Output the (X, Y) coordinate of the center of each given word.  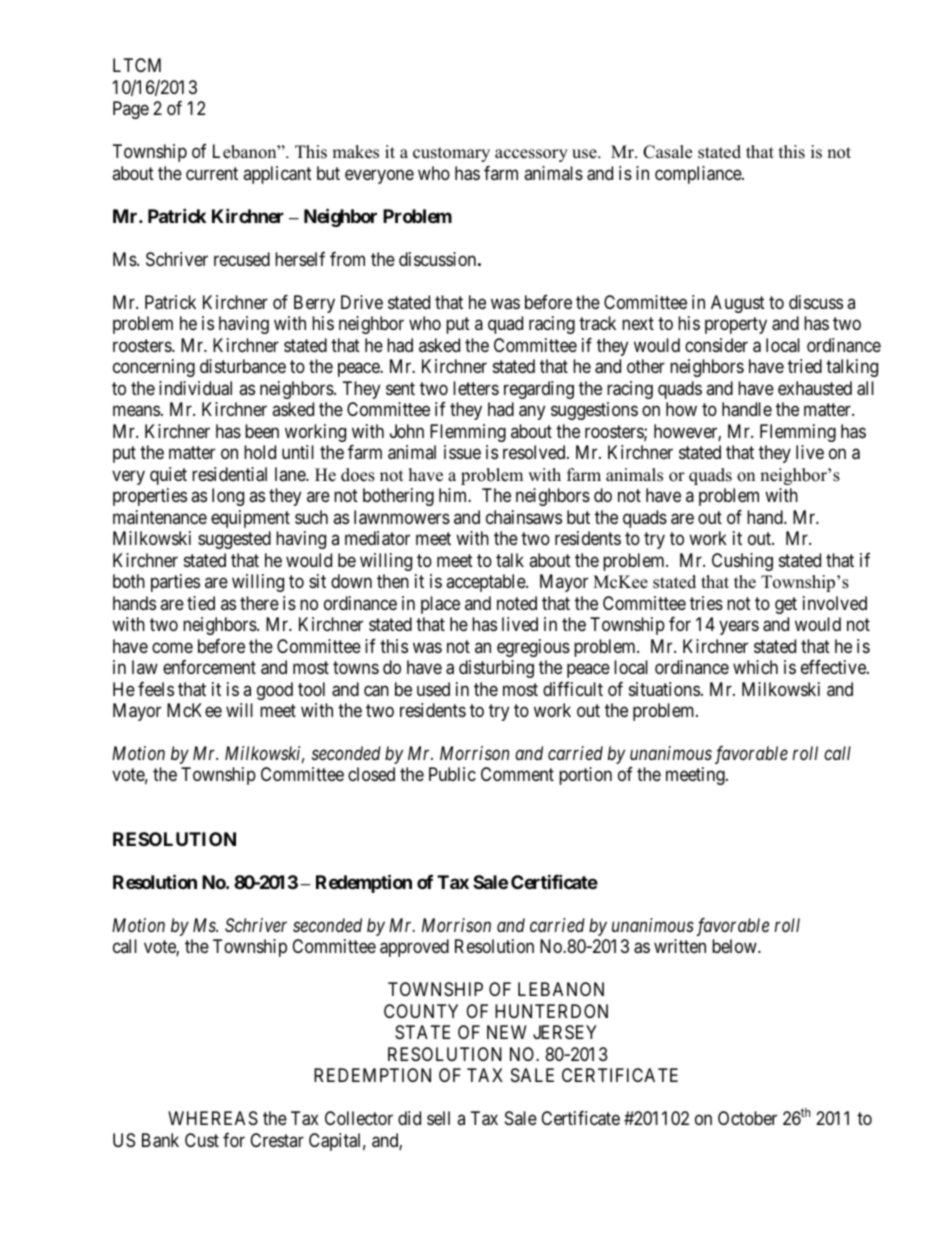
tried (805, 366)
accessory (531, 155)
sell (438, 1118)
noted (517, 603)
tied (201, 603)
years (739, 627)
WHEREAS (213, 1118)
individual (195, 388)
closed (371, 774)
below (735, 946)
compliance (699, 175)
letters (476, 388)
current (212, 173)
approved (414, 948)
